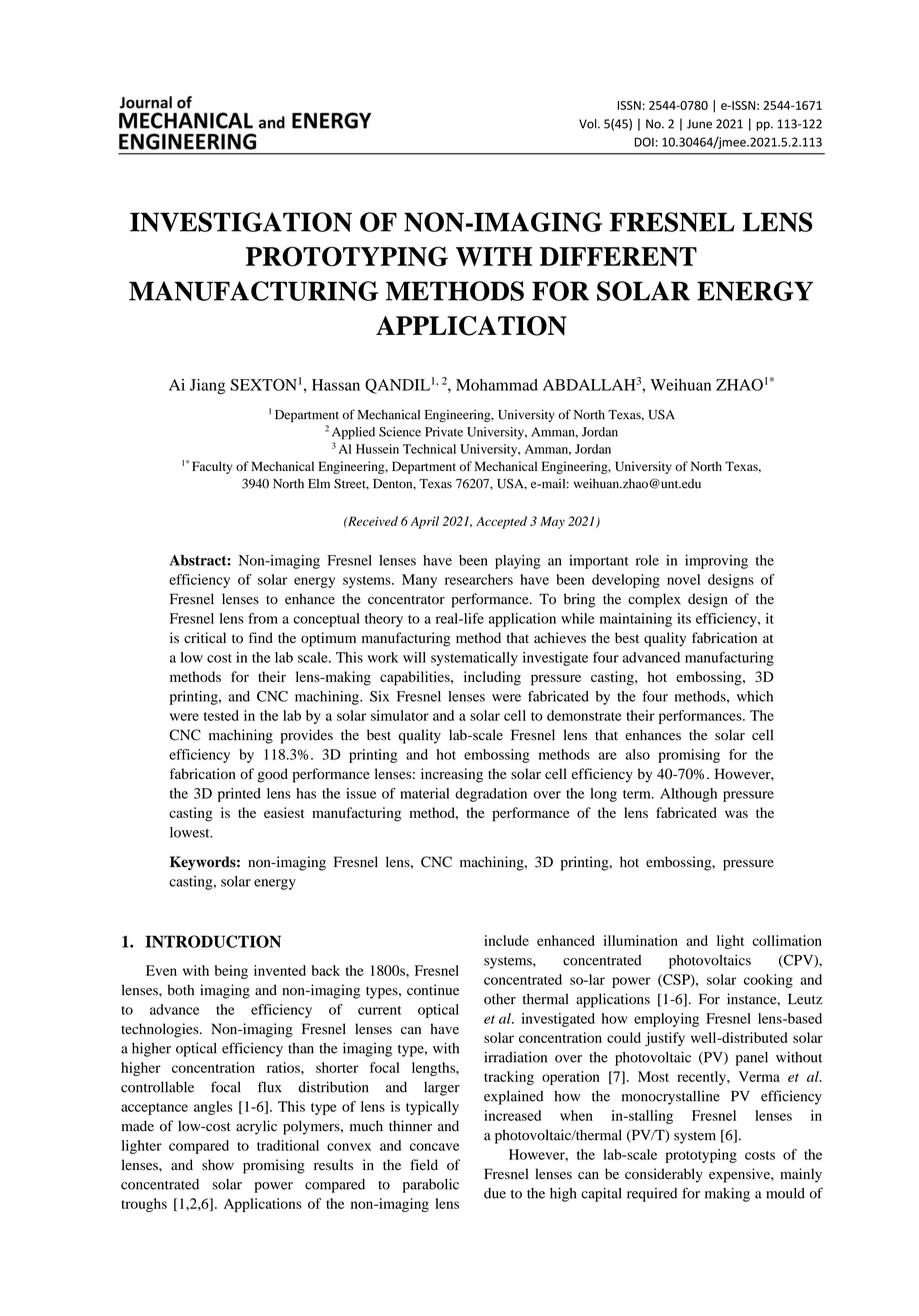 The image size is (919, 1316). What do you see at coordinates (664, 1175) in the page?
I see `considerably` at bounding box center [664, 1175].
